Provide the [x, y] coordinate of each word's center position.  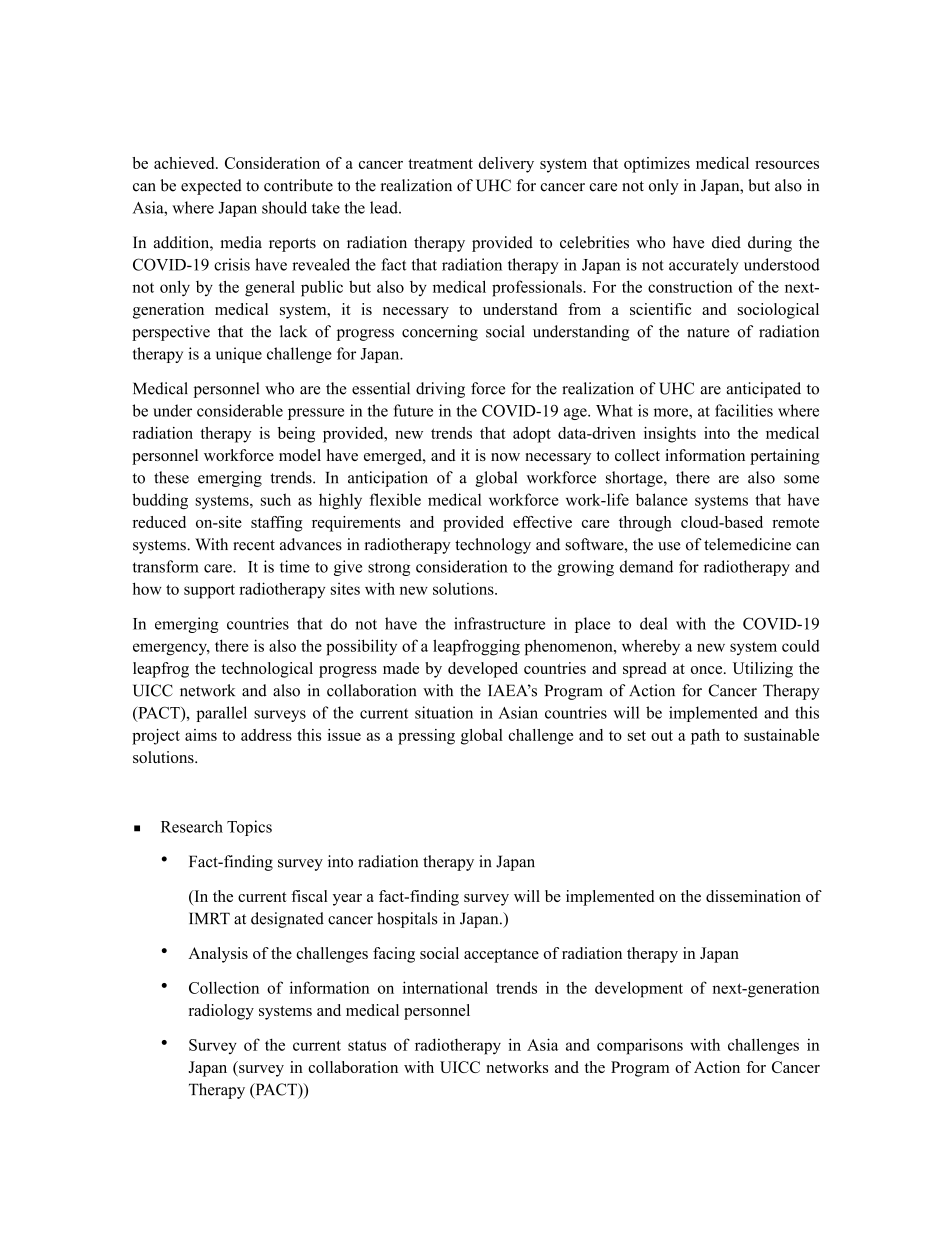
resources [787, 165]
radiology [221, 1012]
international [445, 987]
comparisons [640, 1046]
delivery [506, 165]
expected [211, 187]
